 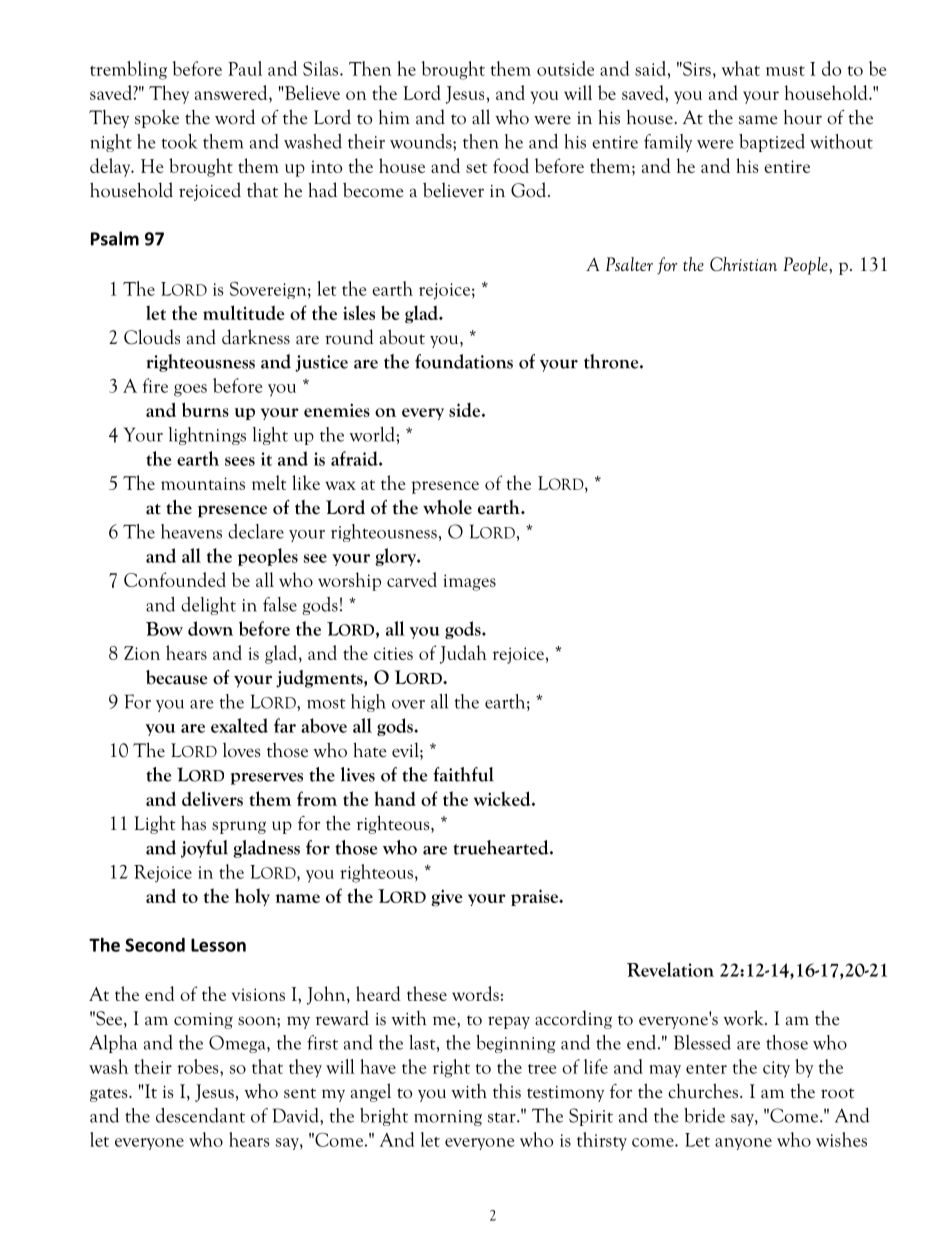 I want to click on spoke, so click(x=157, y=118).
